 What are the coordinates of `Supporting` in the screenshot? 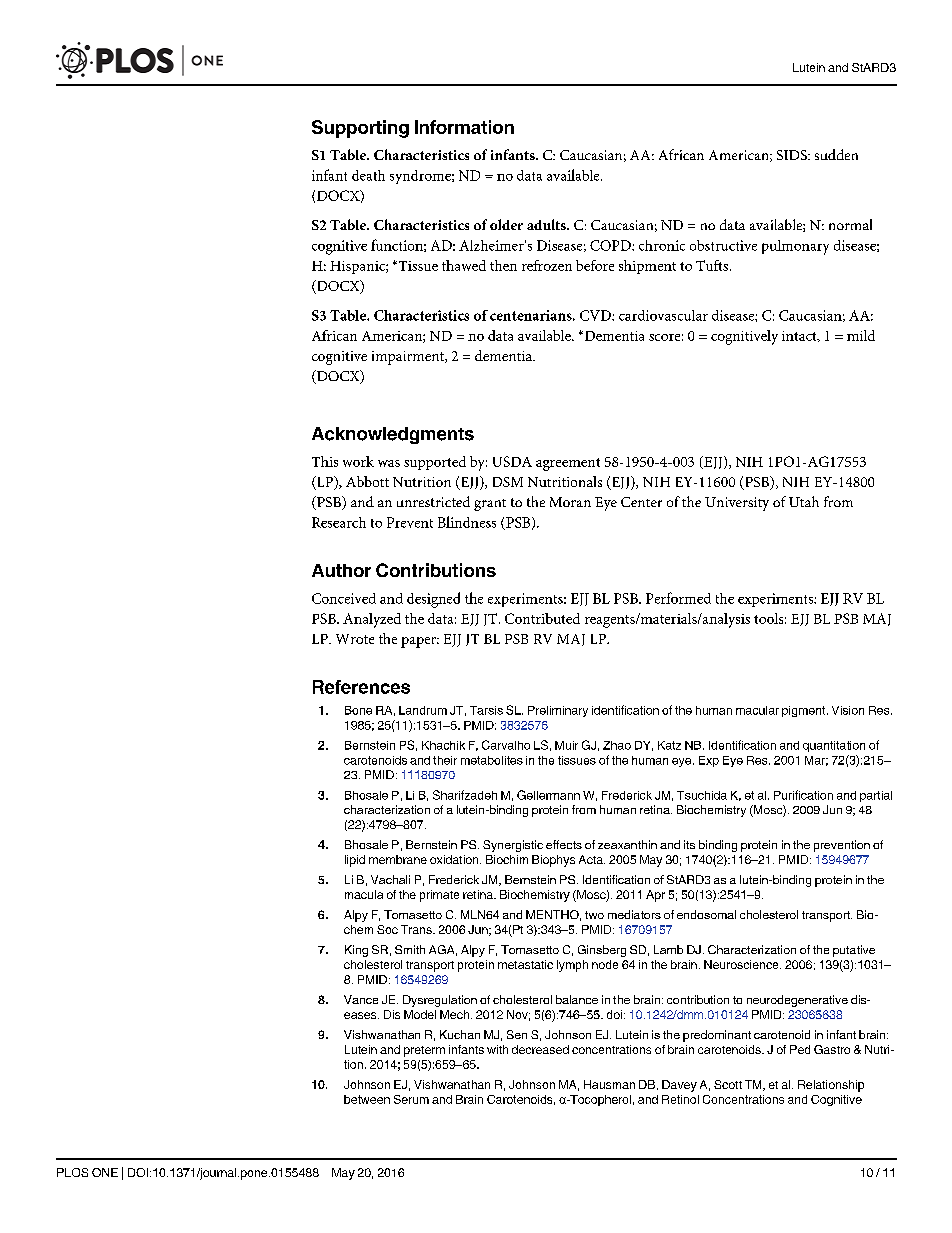 It's located at (360, 129).
